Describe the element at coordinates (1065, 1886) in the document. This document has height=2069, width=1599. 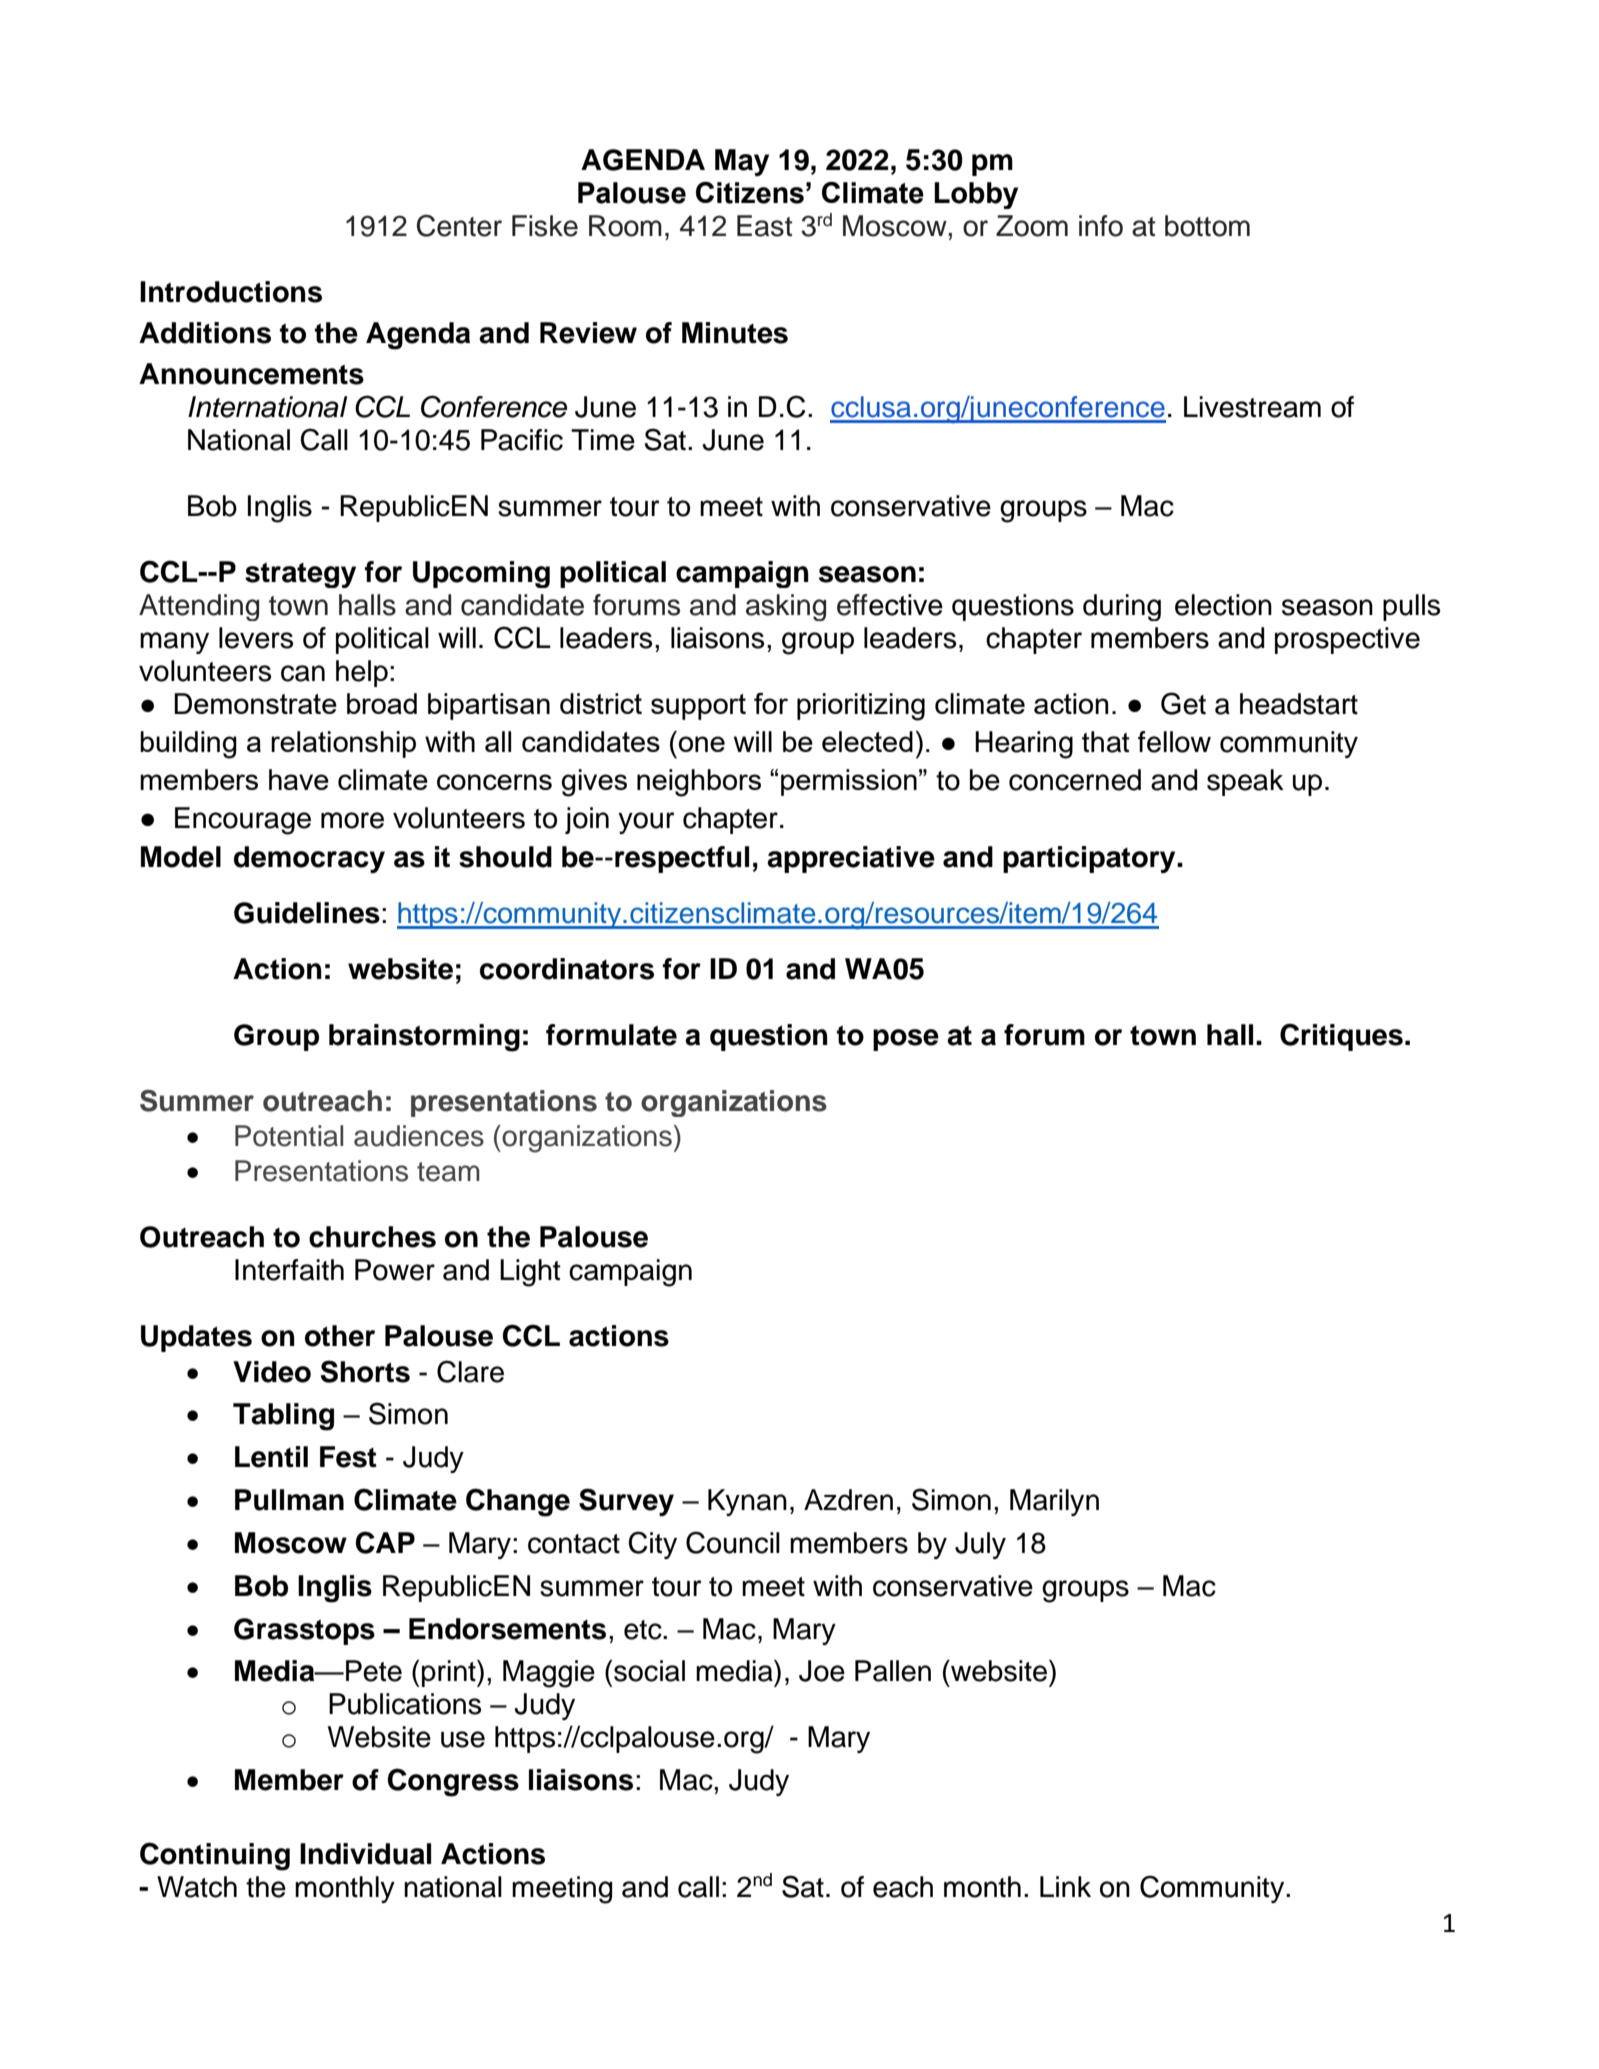
I see `Link` at that location.
